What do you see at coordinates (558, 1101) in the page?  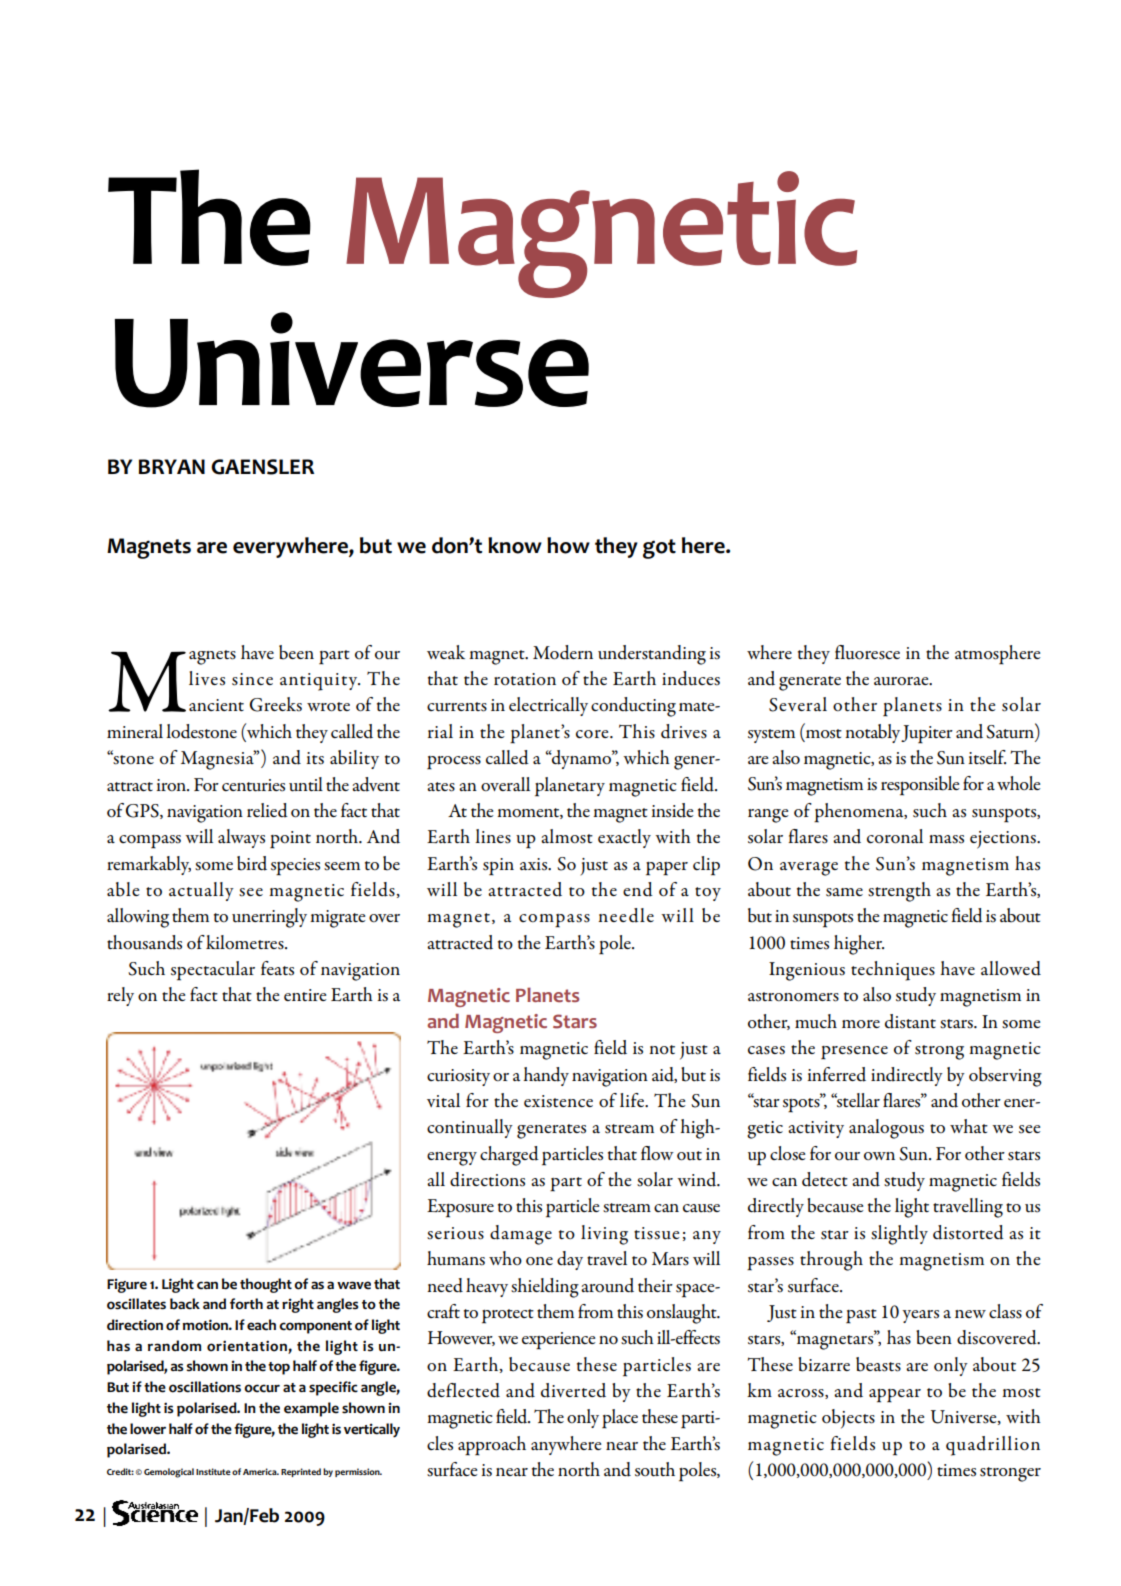 I see `existence` at bounding box center [558, 1101].
